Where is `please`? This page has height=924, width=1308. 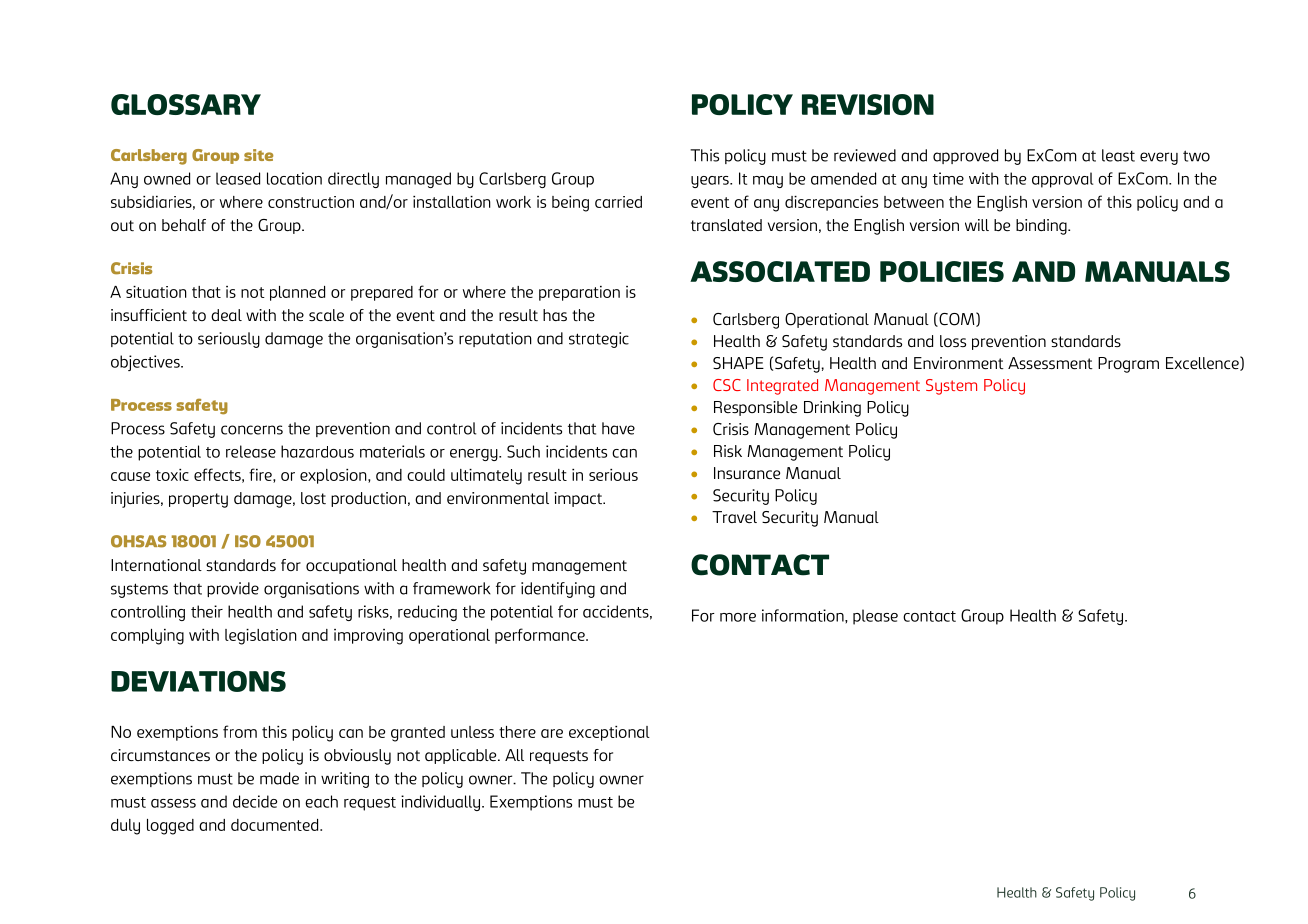 please is located at coordinates (875, 617).
